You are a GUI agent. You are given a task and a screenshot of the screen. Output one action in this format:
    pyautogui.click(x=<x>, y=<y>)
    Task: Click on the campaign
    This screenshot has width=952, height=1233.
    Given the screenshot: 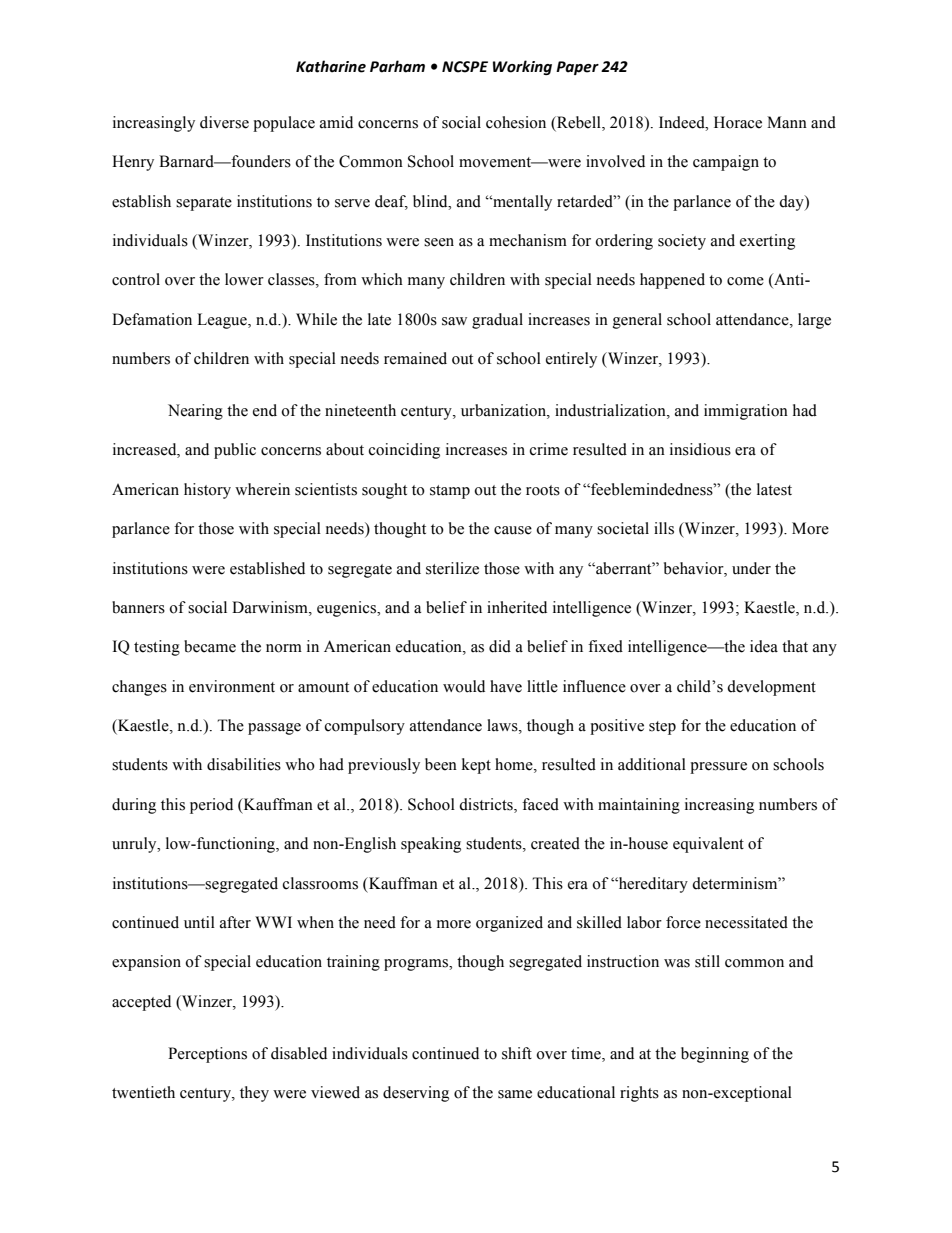 What is the action you would take?
    pyautogui.click(x=726, y=163)
